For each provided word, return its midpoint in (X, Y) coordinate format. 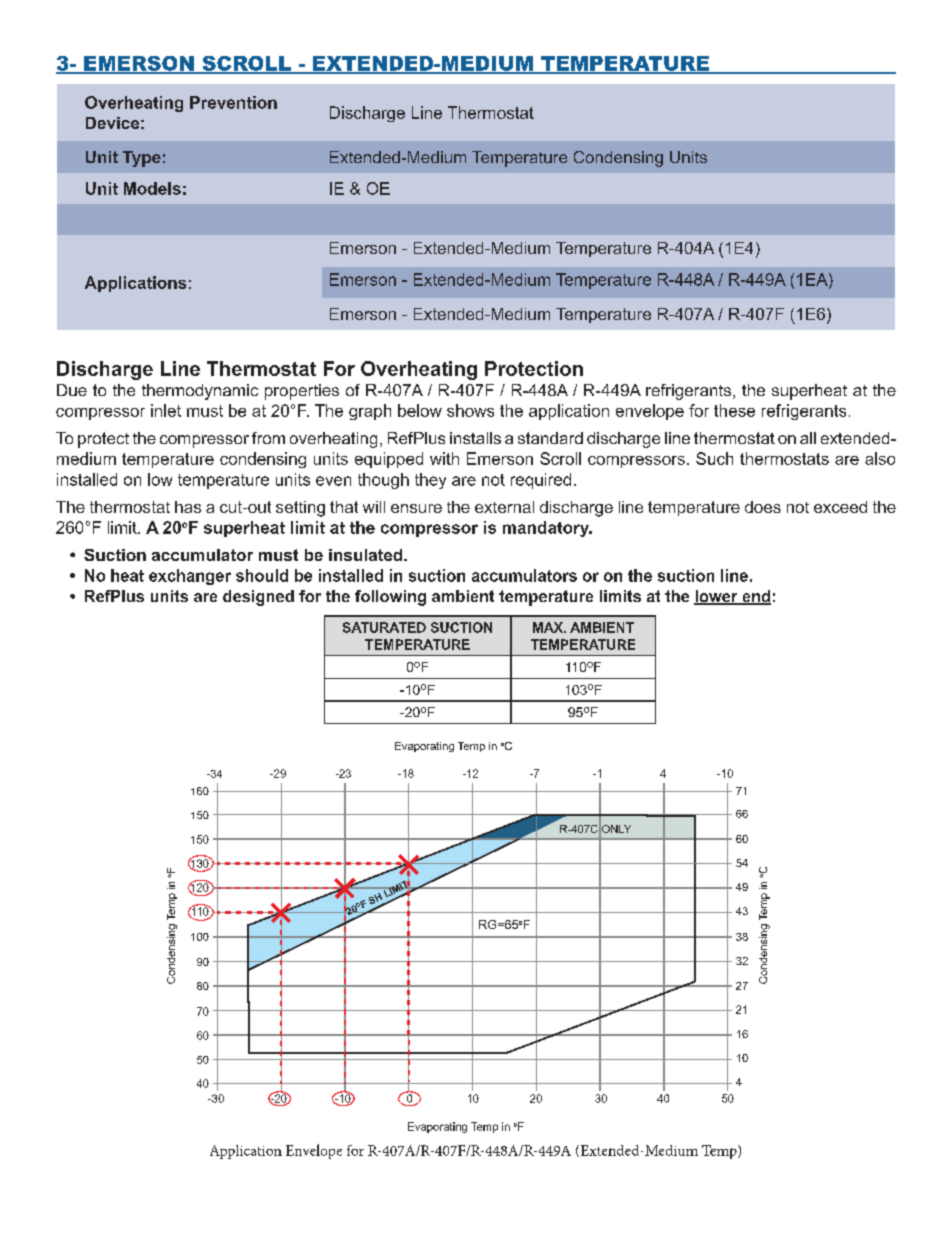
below (420, 410)
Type (142, 159)
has (188, 507)
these (734, 410)
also (880, 458)
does (763, 507)
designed (258, 598)
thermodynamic (200, 392)
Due (72, 390)
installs (475, 438)
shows (470, 410)
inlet (166, 410)
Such (714, 458)
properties (302, 392)
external (504, 507)
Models (152, 188)
